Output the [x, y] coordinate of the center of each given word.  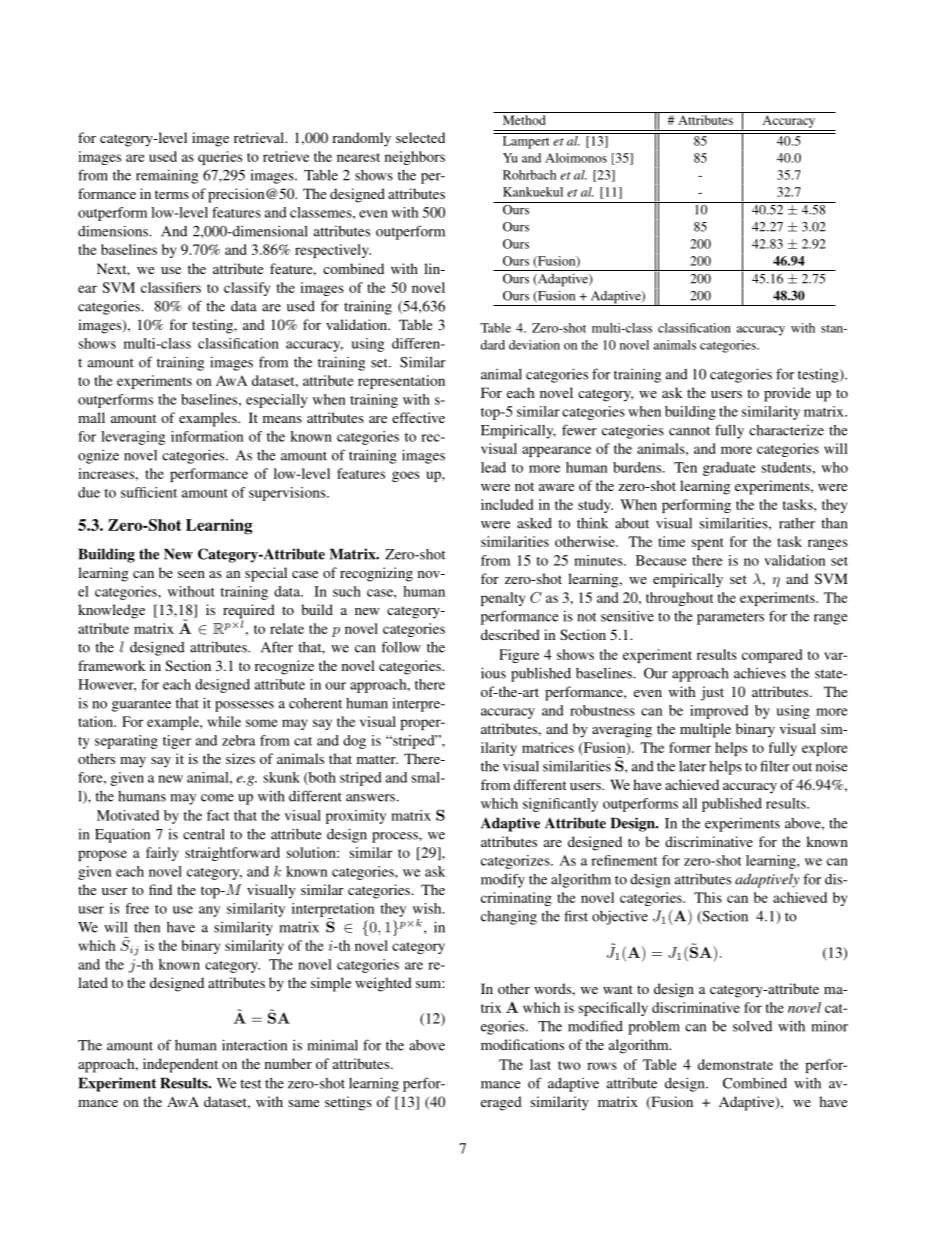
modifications [522, 1044]
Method [524, 120]
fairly [162, 854]
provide [787, 394]
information [207, 436]
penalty [503, 599]
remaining [167, 176]
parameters [730, 618]
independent [180, 1065]
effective [418, 417]
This [708, 897]
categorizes [516, 862]
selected [420, 137]
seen [191, 574]
